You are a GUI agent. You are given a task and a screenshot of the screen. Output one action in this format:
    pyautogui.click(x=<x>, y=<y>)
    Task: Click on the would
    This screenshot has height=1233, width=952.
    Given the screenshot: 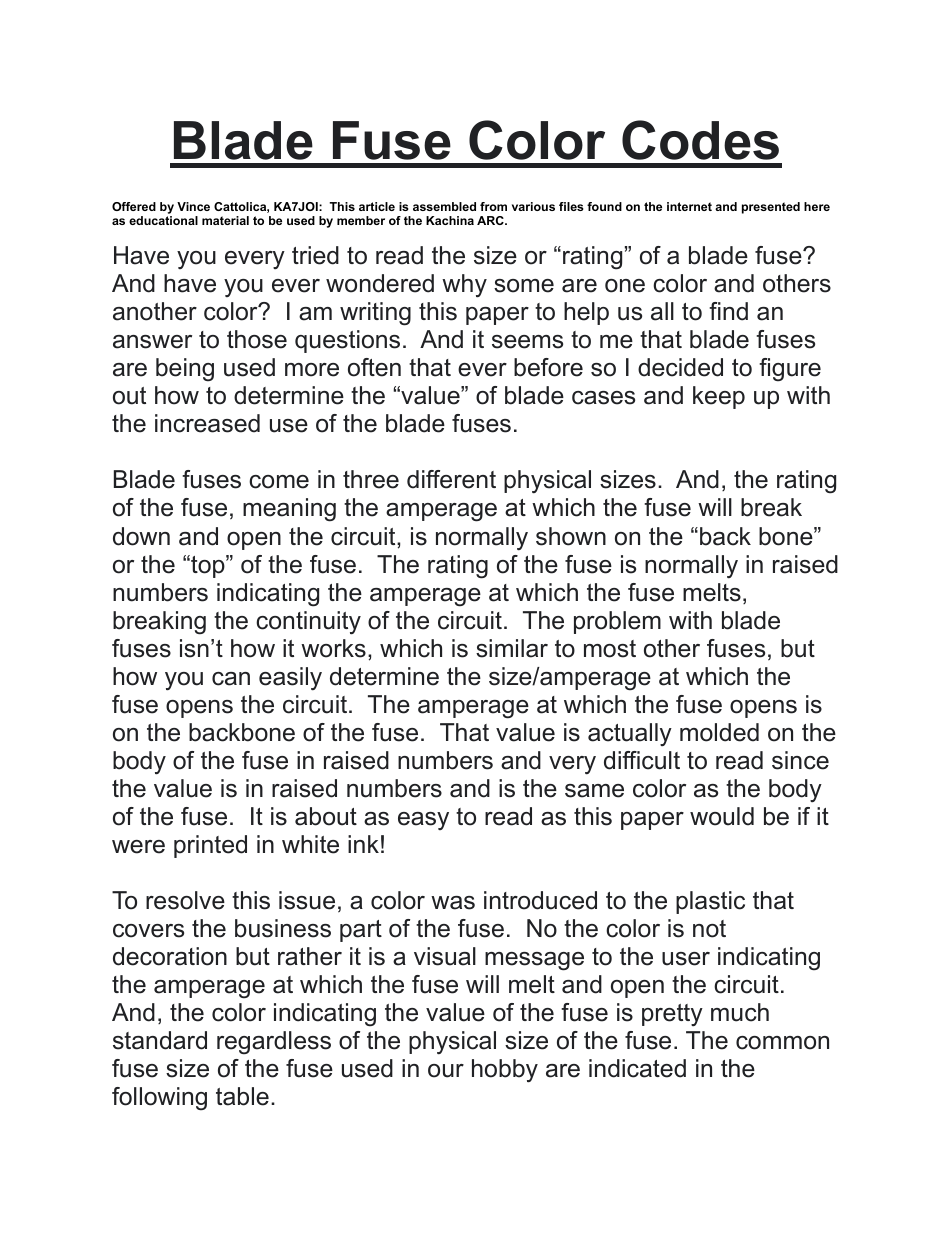 What is the action you would take?
    pyautogui.click(x=722, y=816)
